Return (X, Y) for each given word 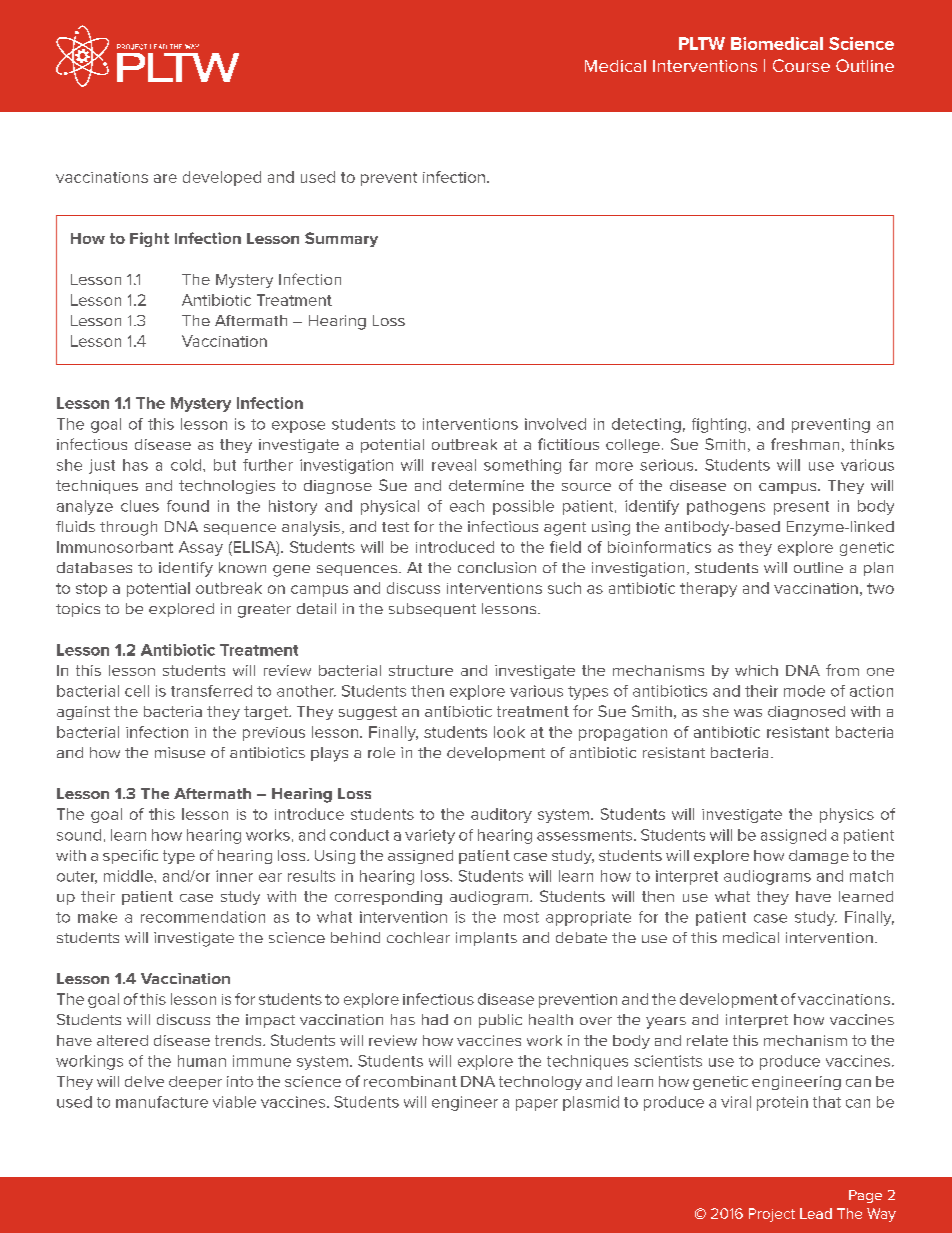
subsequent (432, 610)
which (756, 670)
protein (782, 1103)
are (165, 178)
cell (137, 691)
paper (537, 1105)
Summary (341, 239)
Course (801, 65)
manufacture (162, 1102)
